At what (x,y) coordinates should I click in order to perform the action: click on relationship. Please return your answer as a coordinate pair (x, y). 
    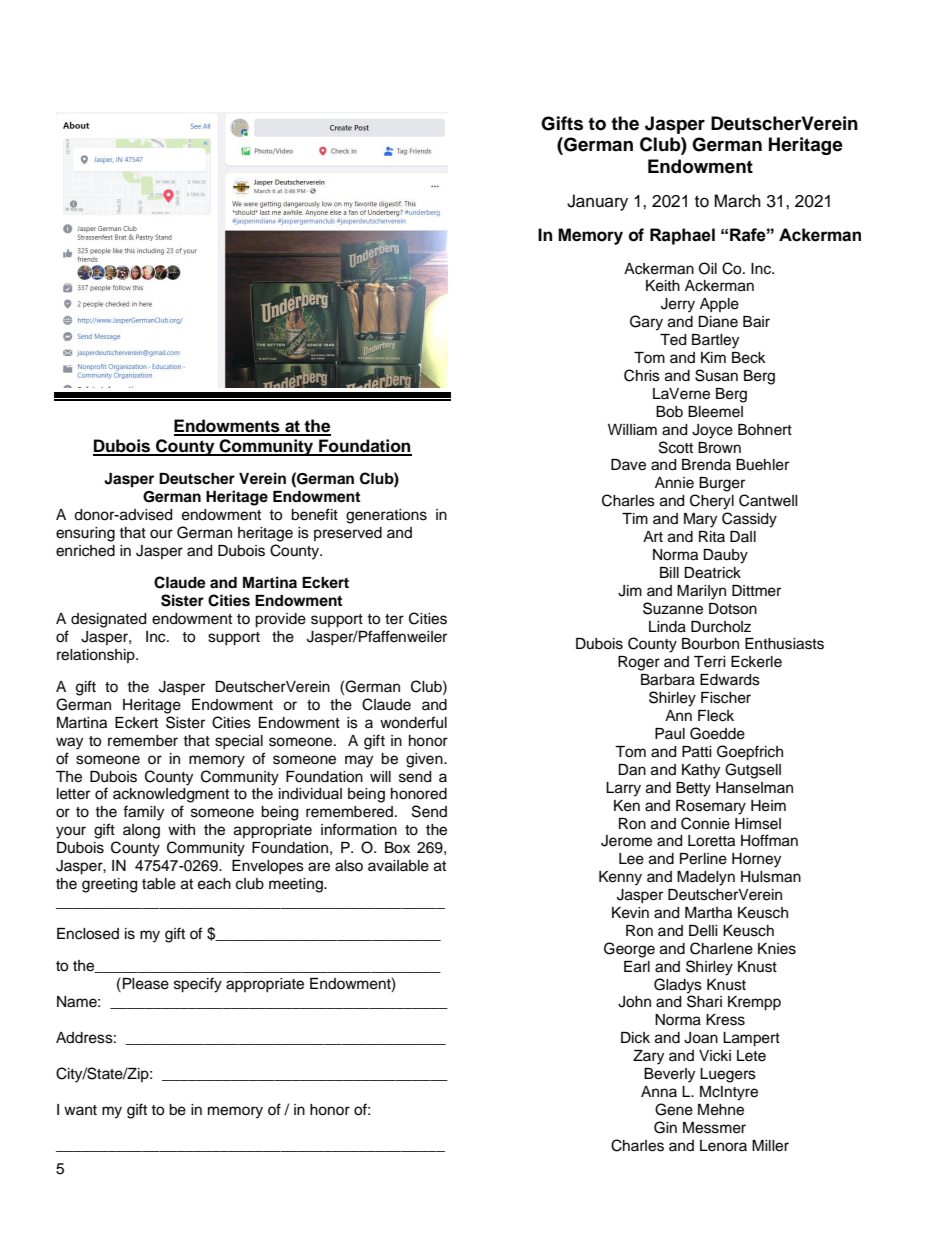
    Looking at the image, I should click on (97, 656).
